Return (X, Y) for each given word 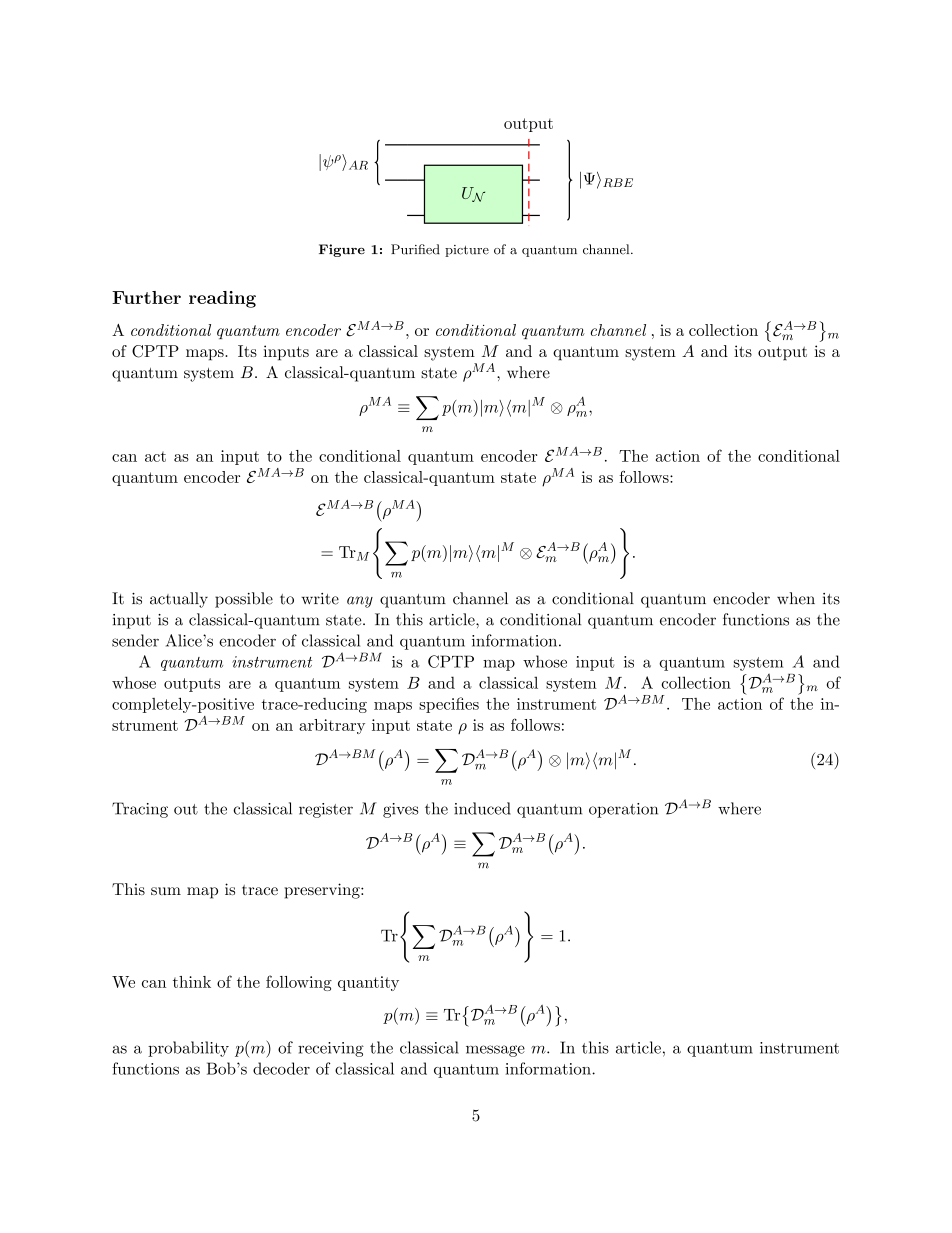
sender (135, 640)
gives (400, 810)
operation (623, 810)
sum (166, 891)
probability (188, 1049)
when (796, 598)
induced (482, 808)
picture (467, 251)
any (360, 602)
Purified (415, 249)
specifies (449, 705)
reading (222, 299)
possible (244, 600)
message (495, 1051)
